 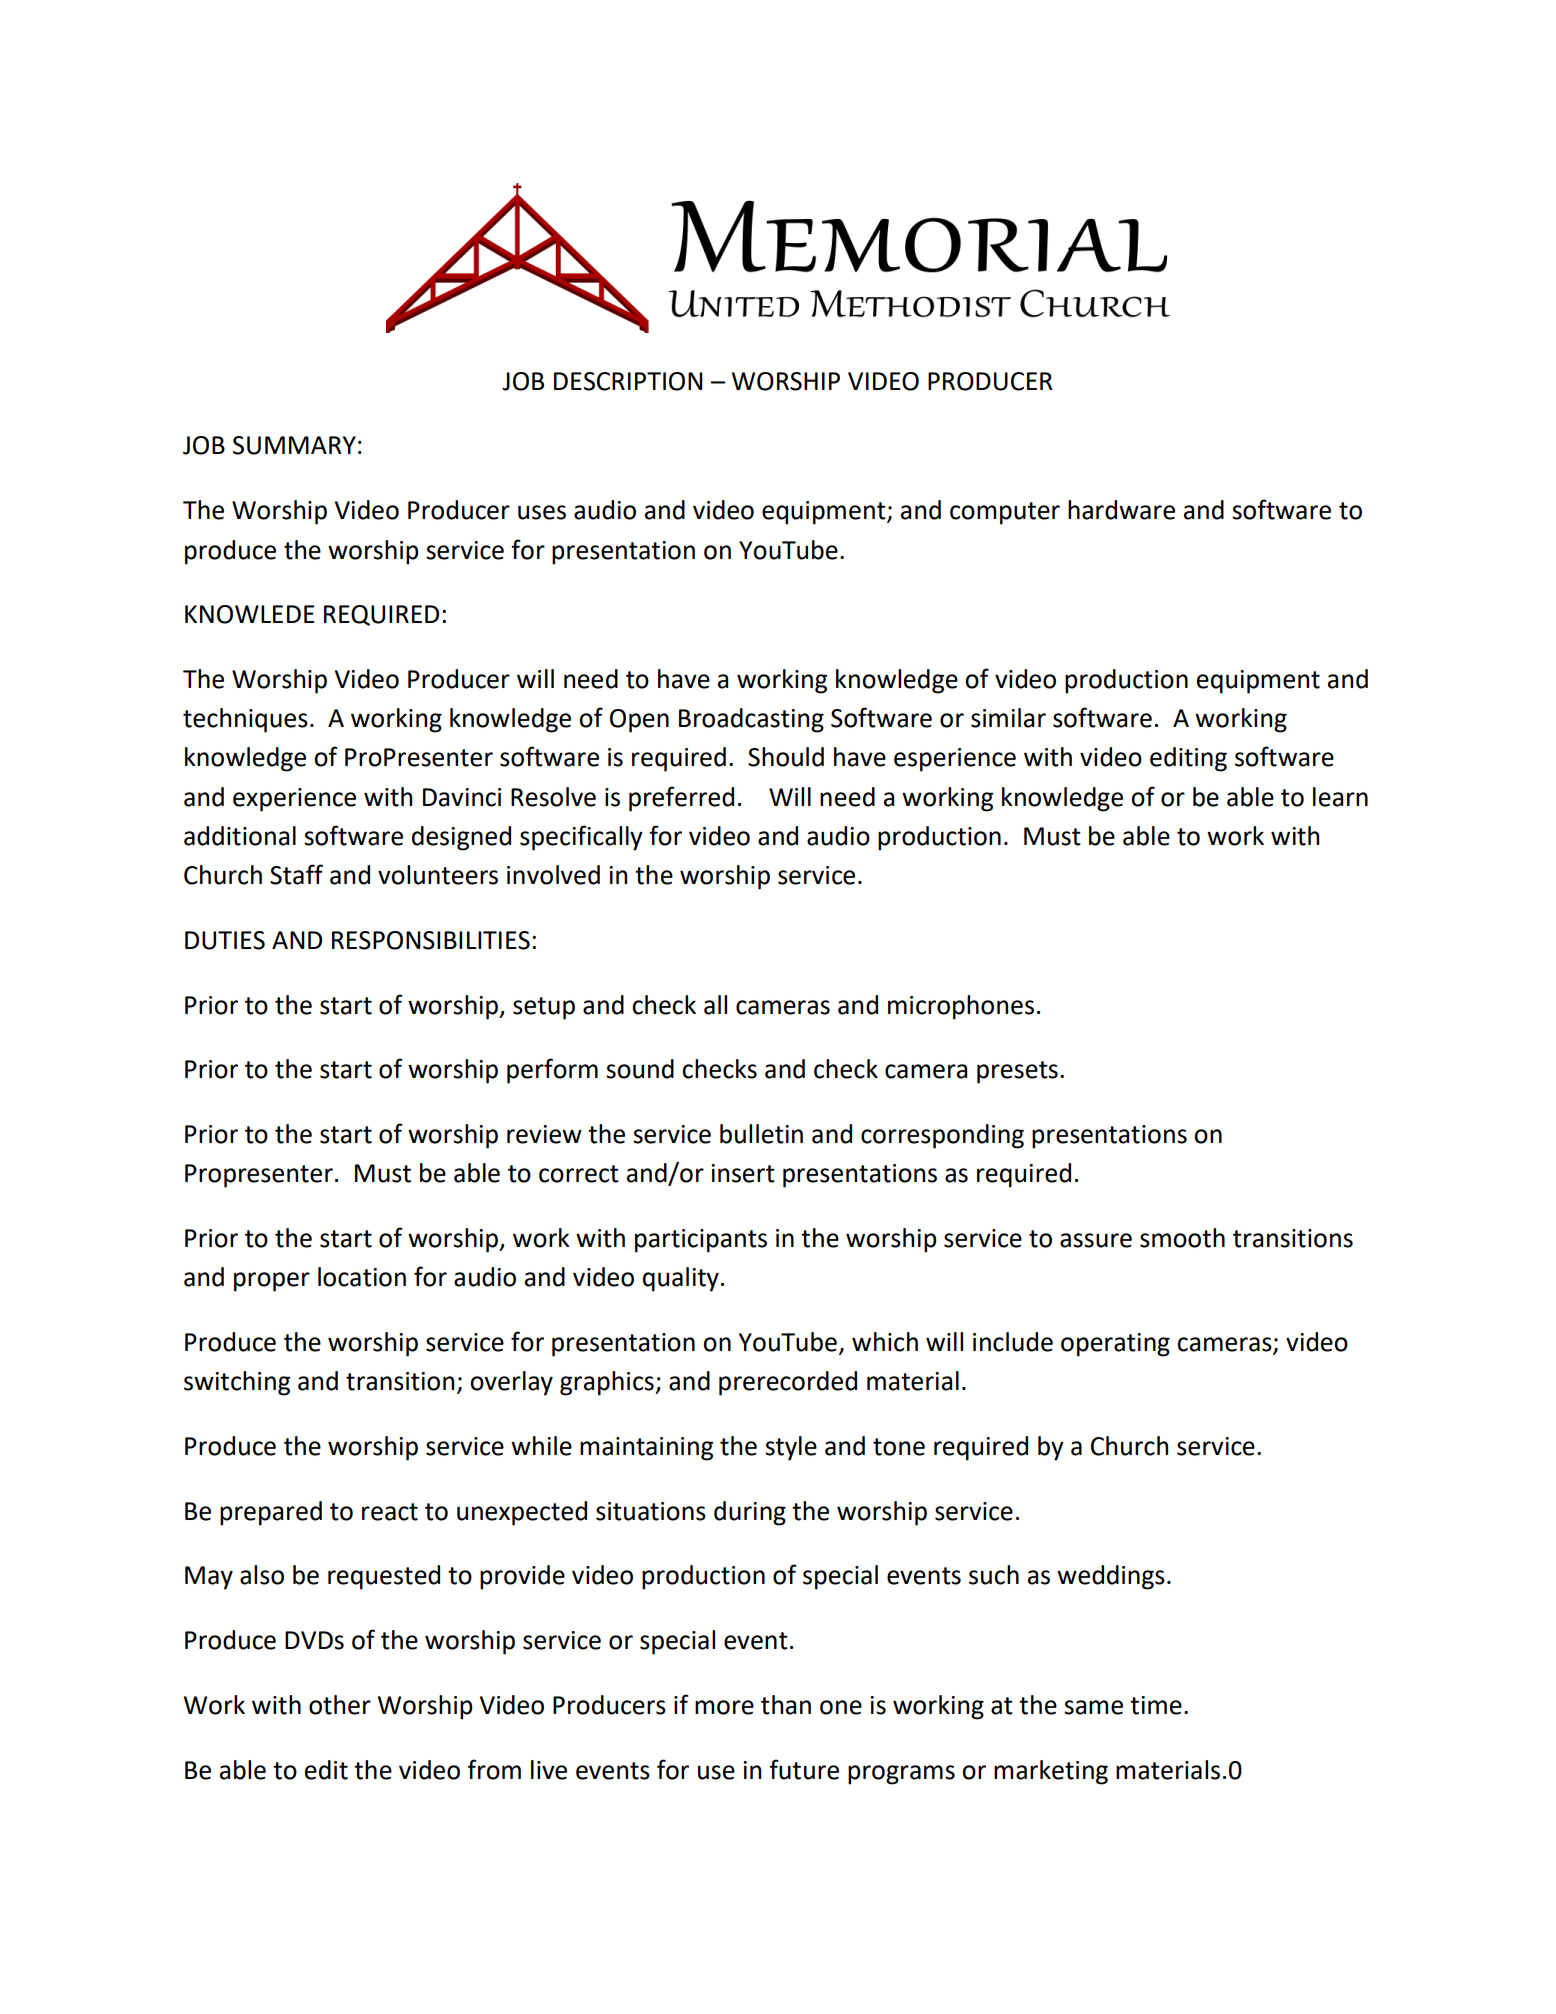 What do you see at coordinates (1156, 1705) in the image?
I see `time` at bounding box center [1156, 1705].
